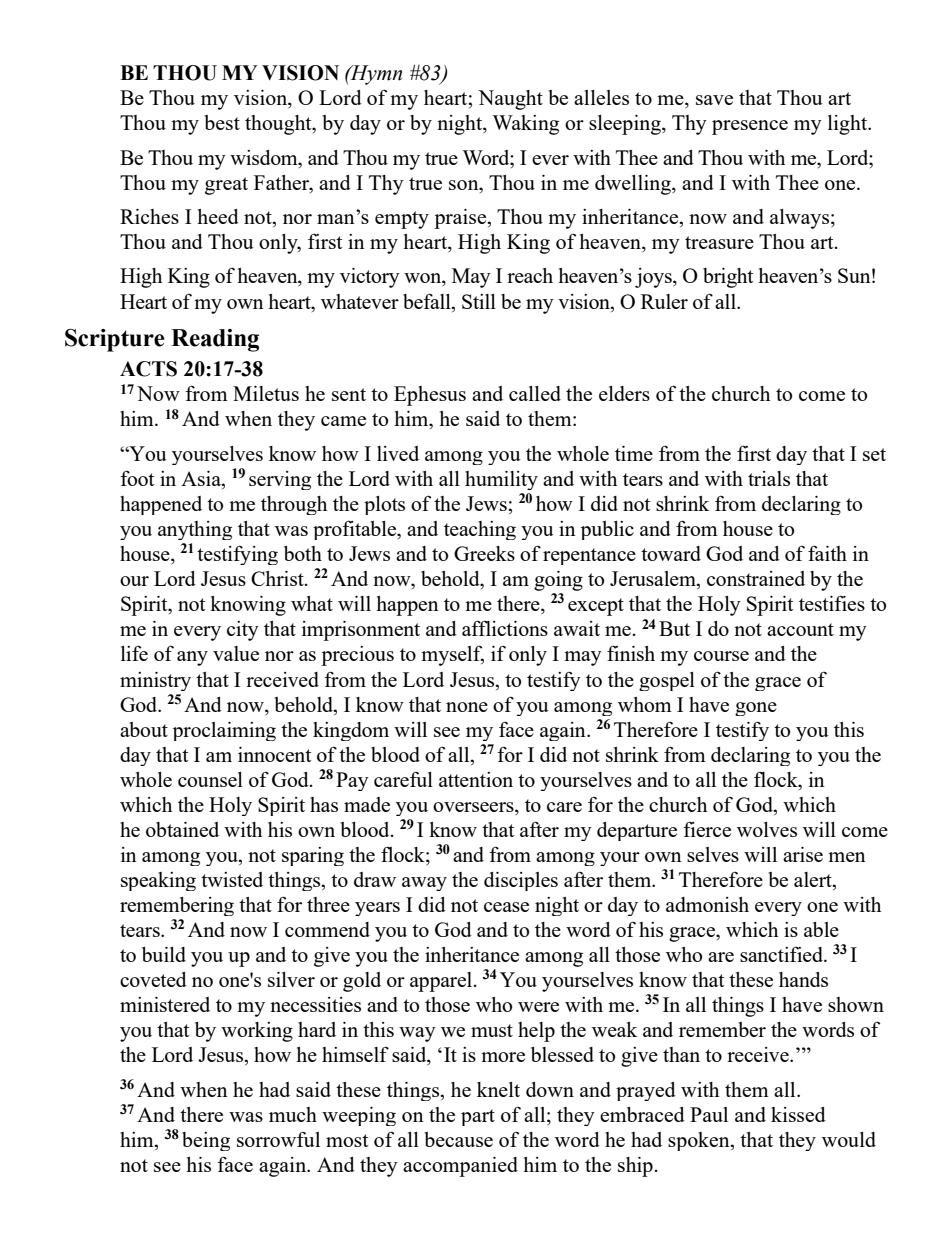 This document has height=1233, width=952. Describe the element at coordinates (479, 301) in the document. I see `Still` at that location.
